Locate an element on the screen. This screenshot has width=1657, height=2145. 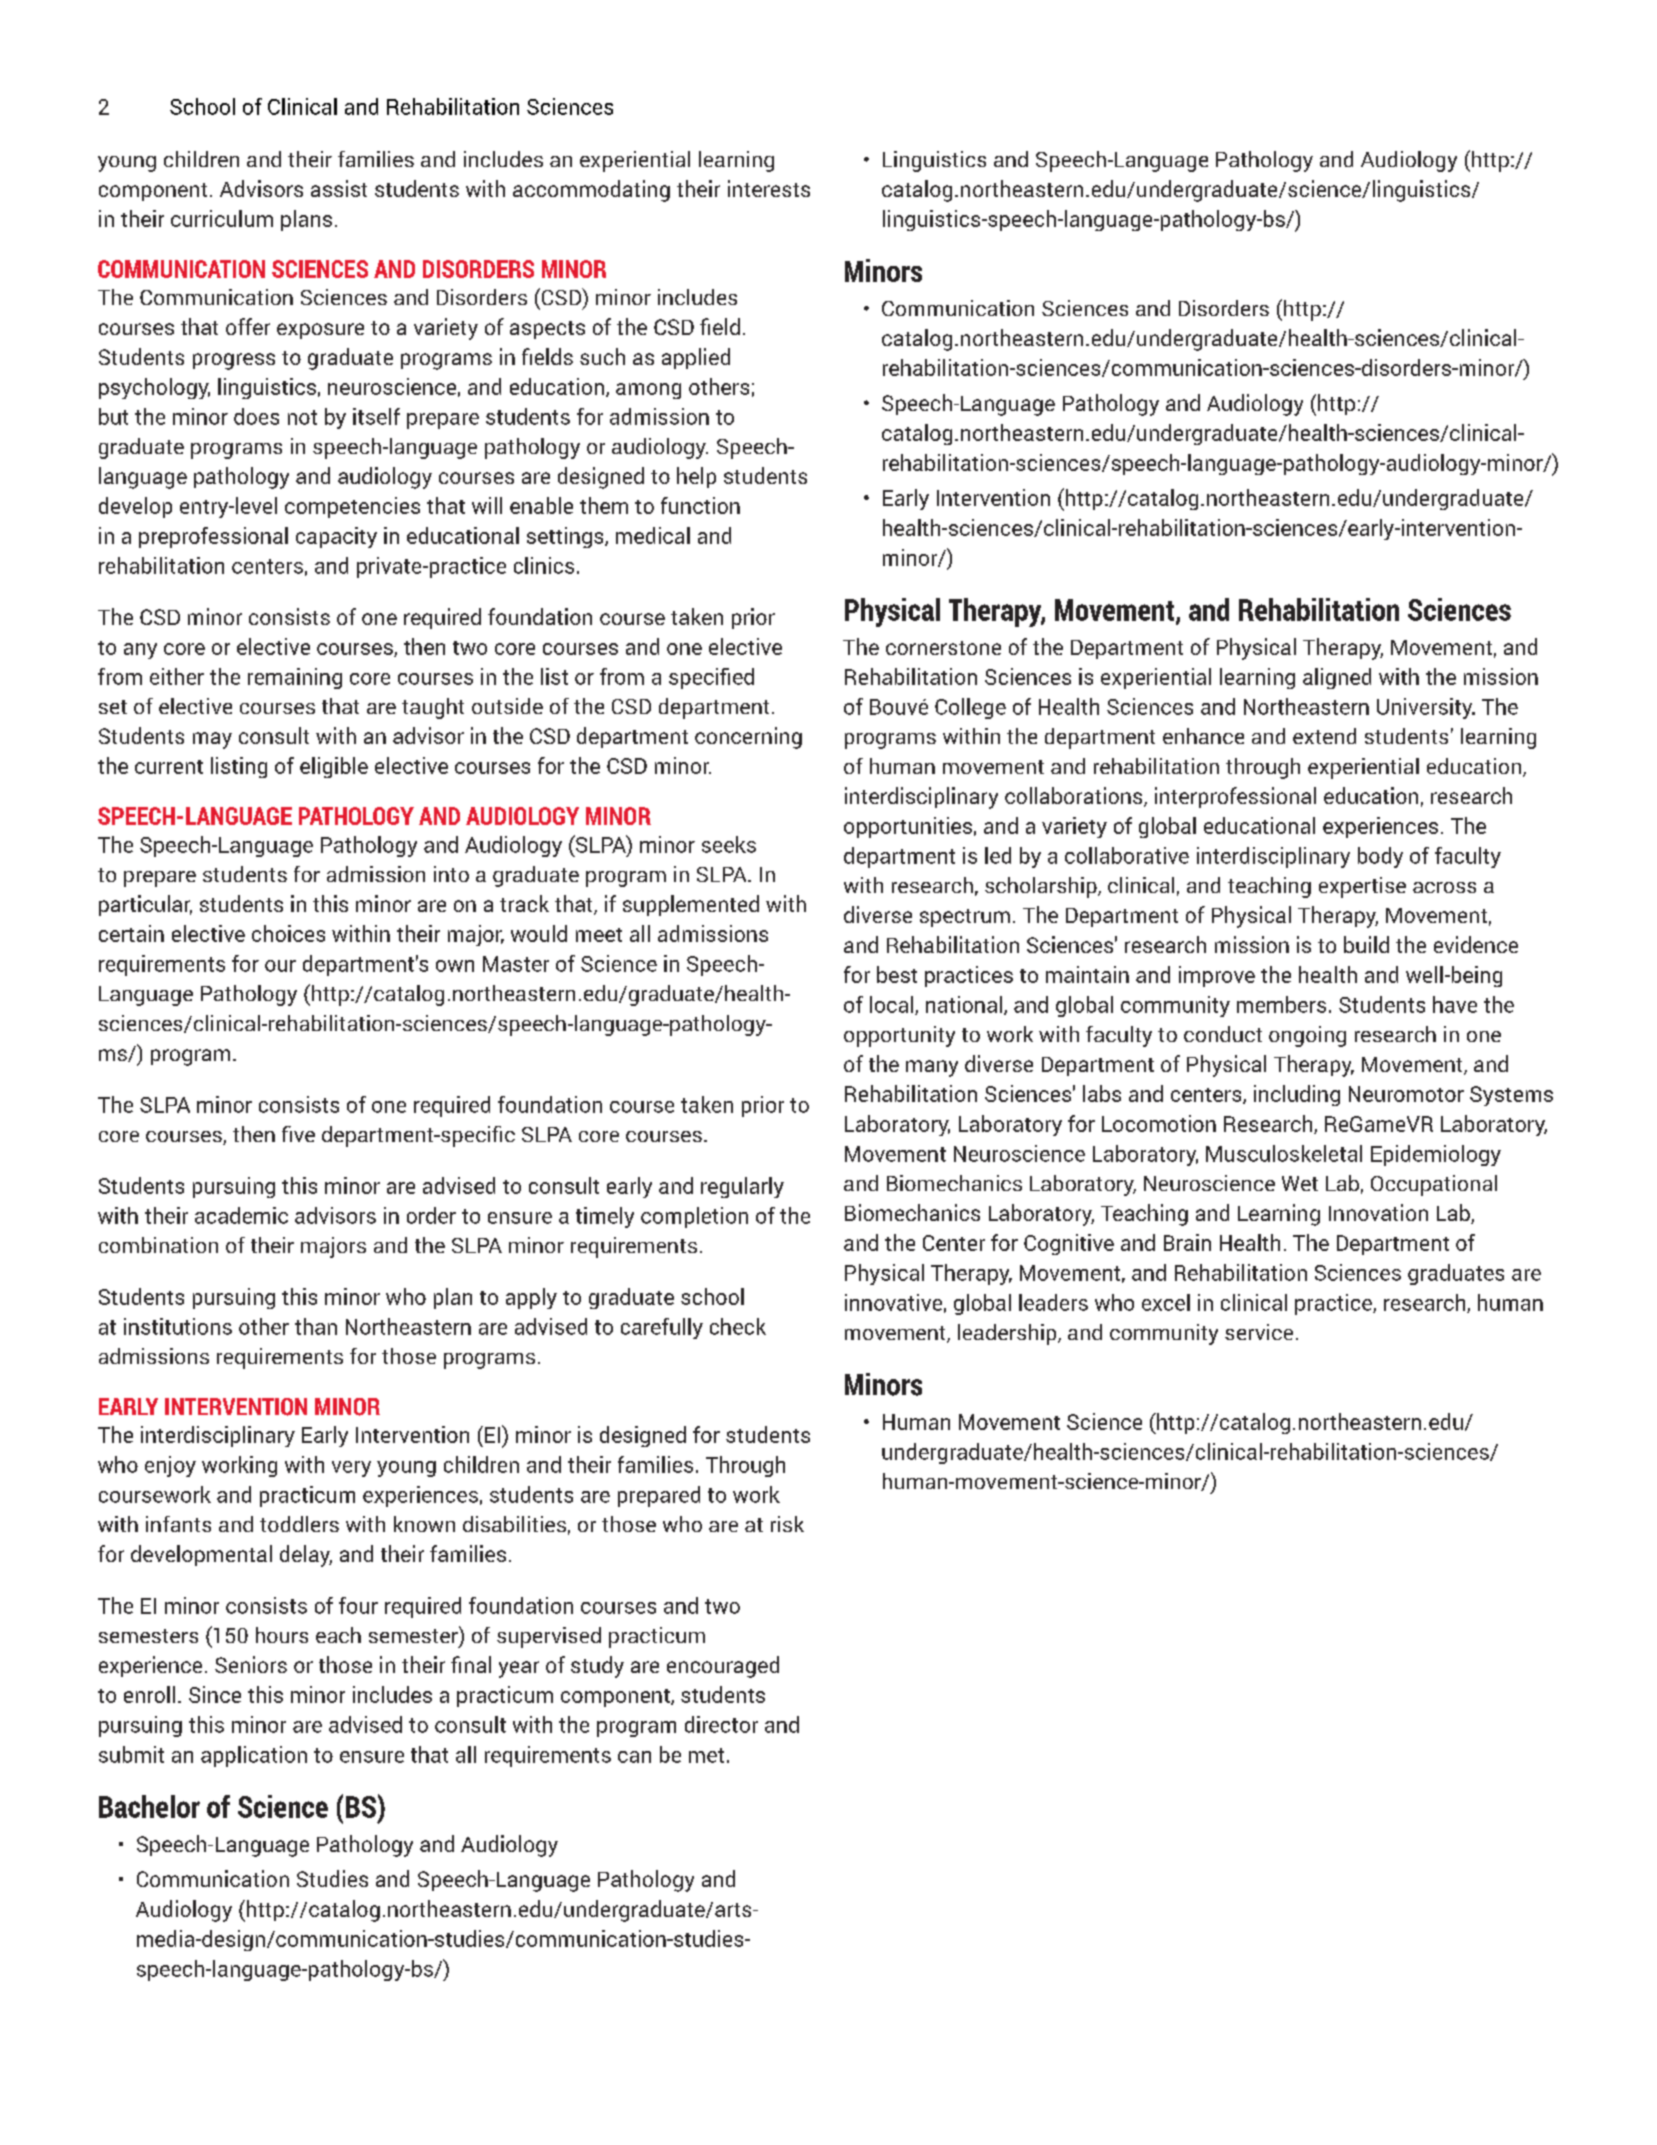
met is located at coordinates (706, 1755).
